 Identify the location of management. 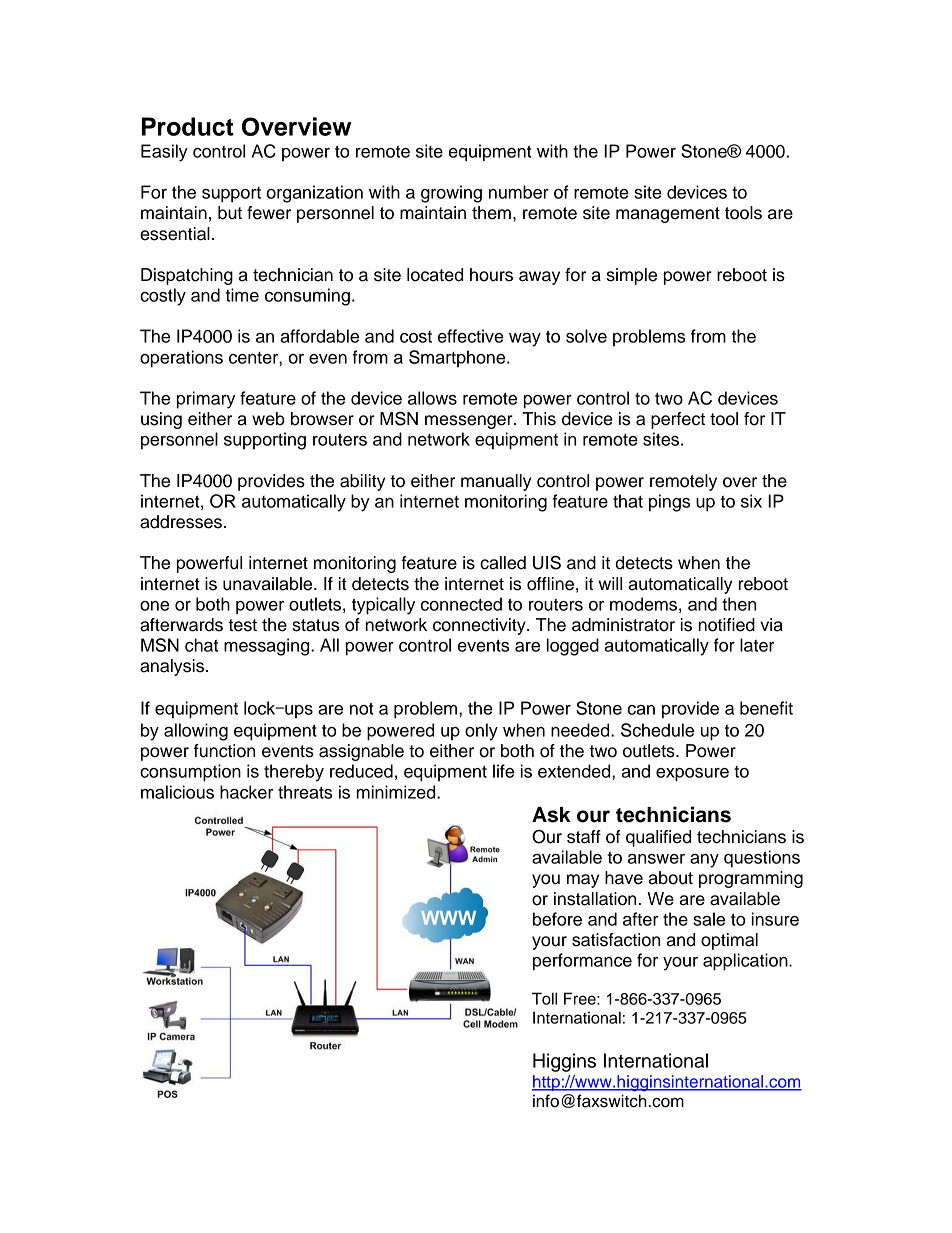
(668, 215).
